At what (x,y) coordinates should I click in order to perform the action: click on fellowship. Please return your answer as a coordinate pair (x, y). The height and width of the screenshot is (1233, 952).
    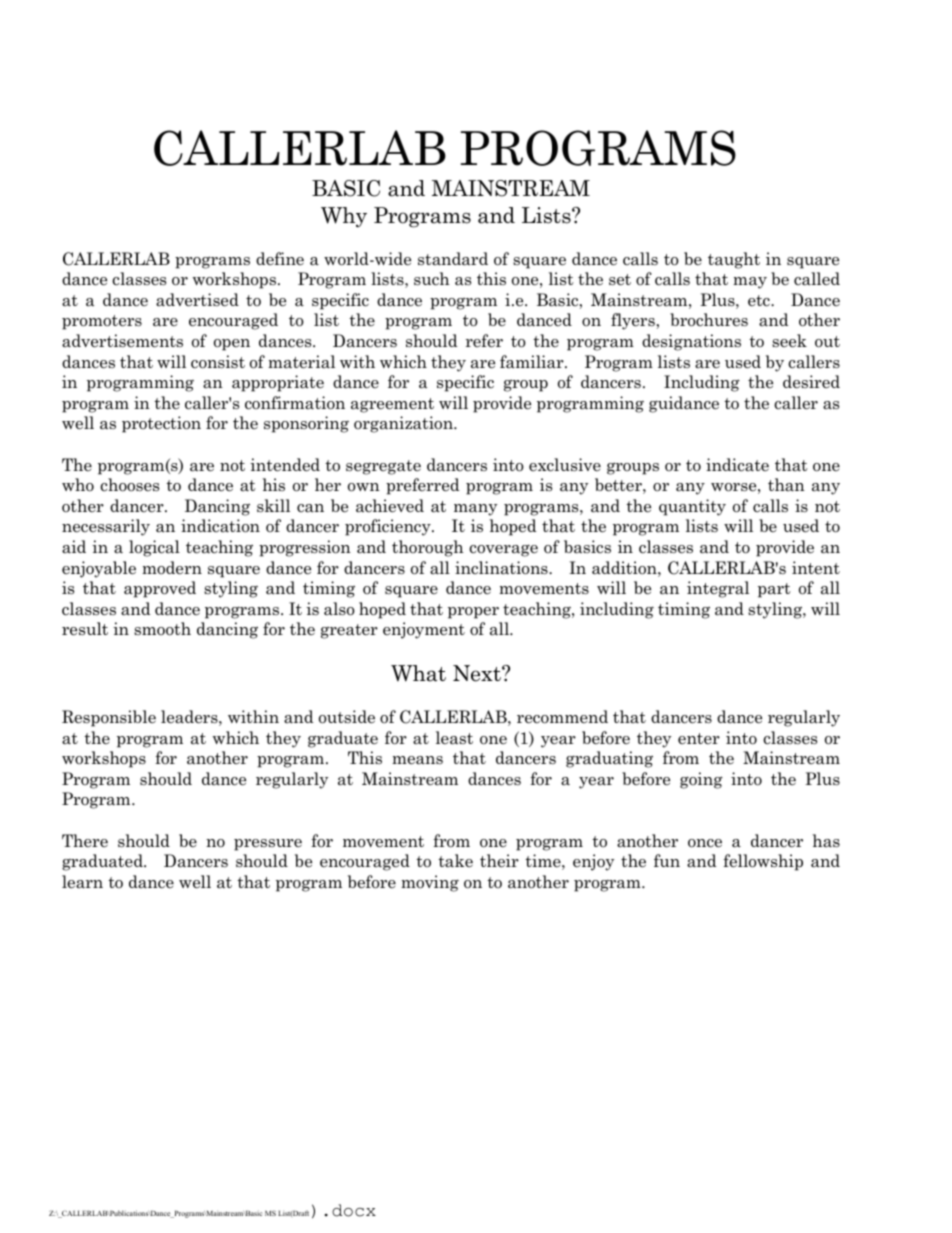
    Looking at the image, I should click on (763, 862).
